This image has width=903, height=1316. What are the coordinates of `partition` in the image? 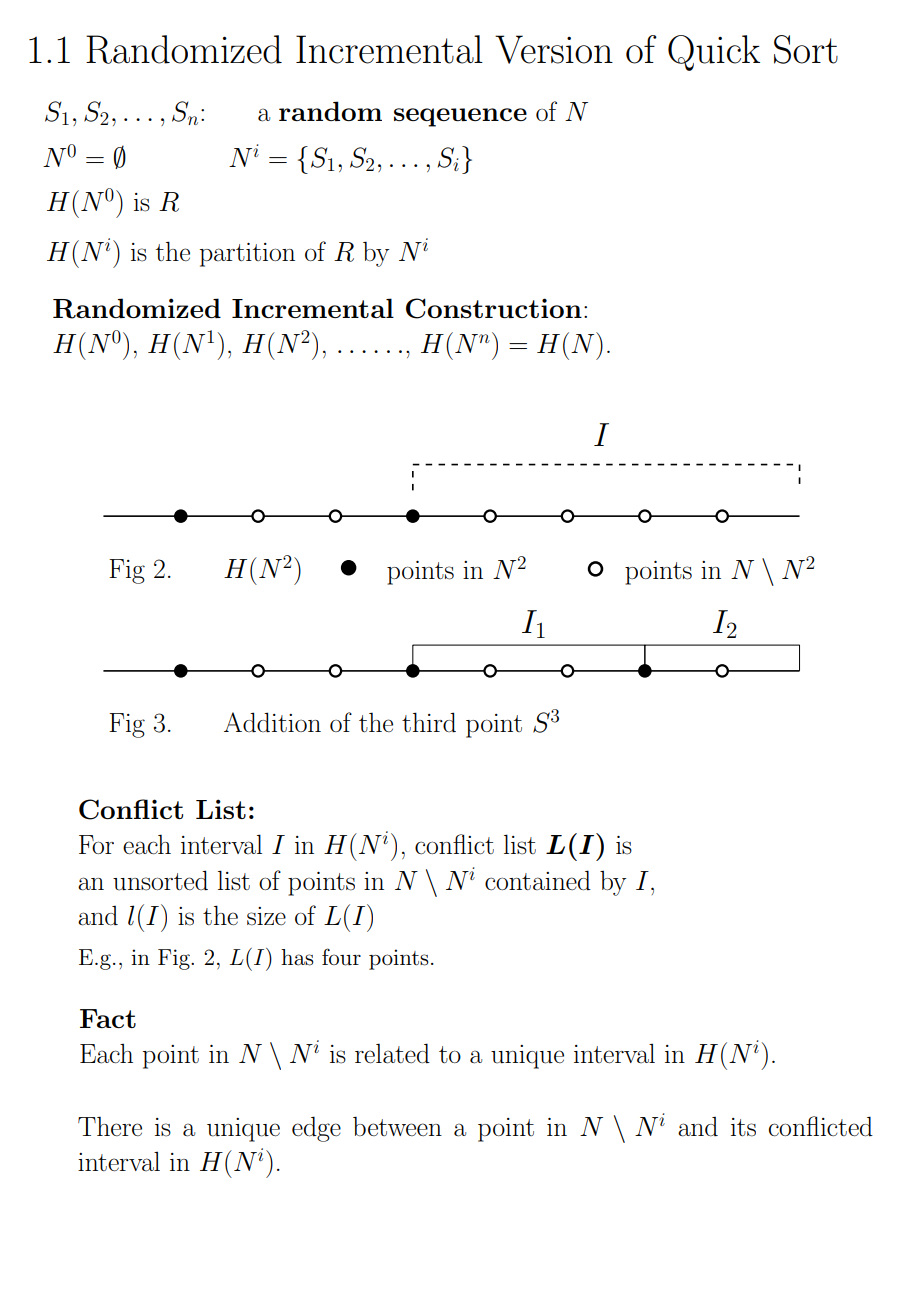 It's located at (247, 255).
